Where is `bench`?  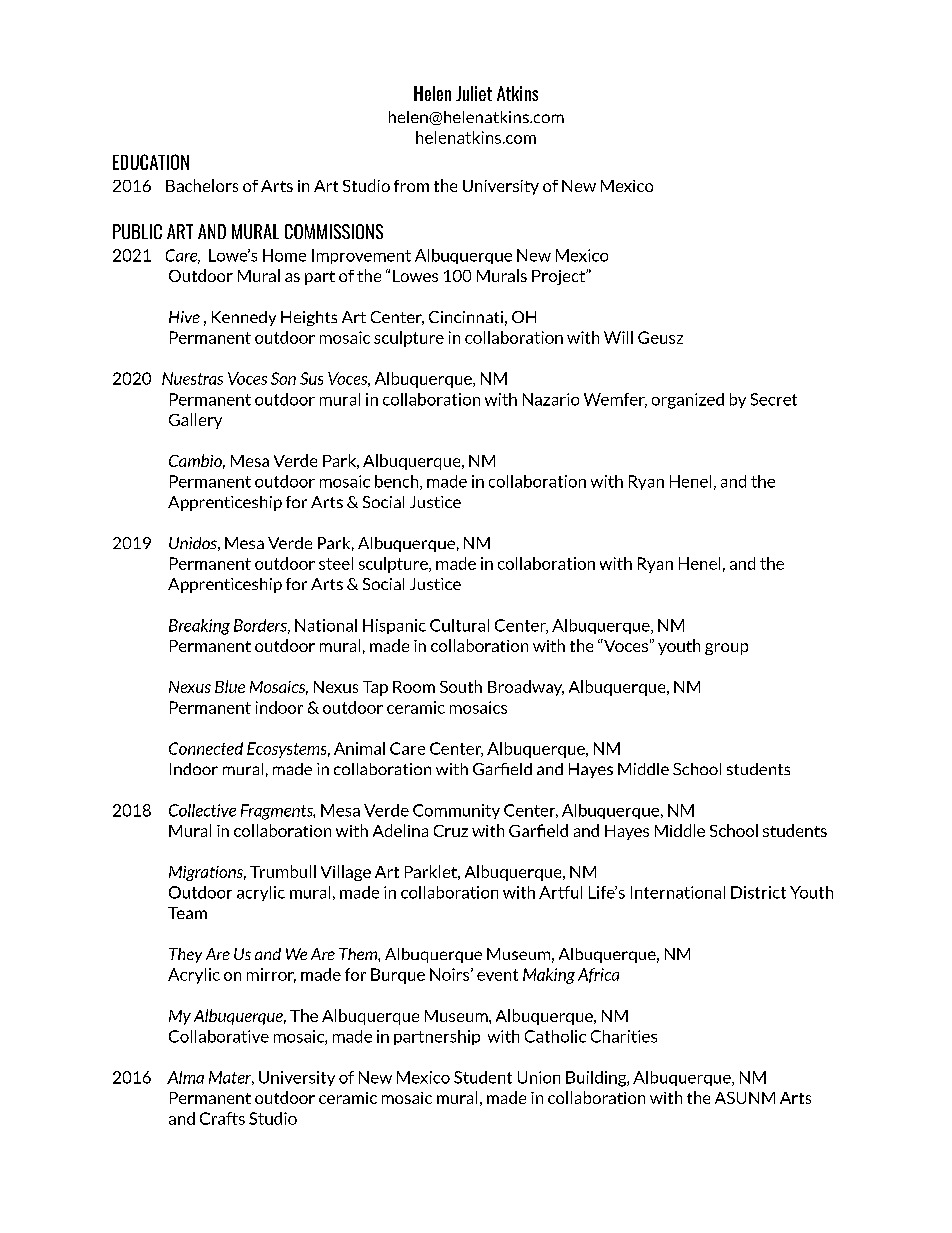
bench is located at coordinates (398, 482).
